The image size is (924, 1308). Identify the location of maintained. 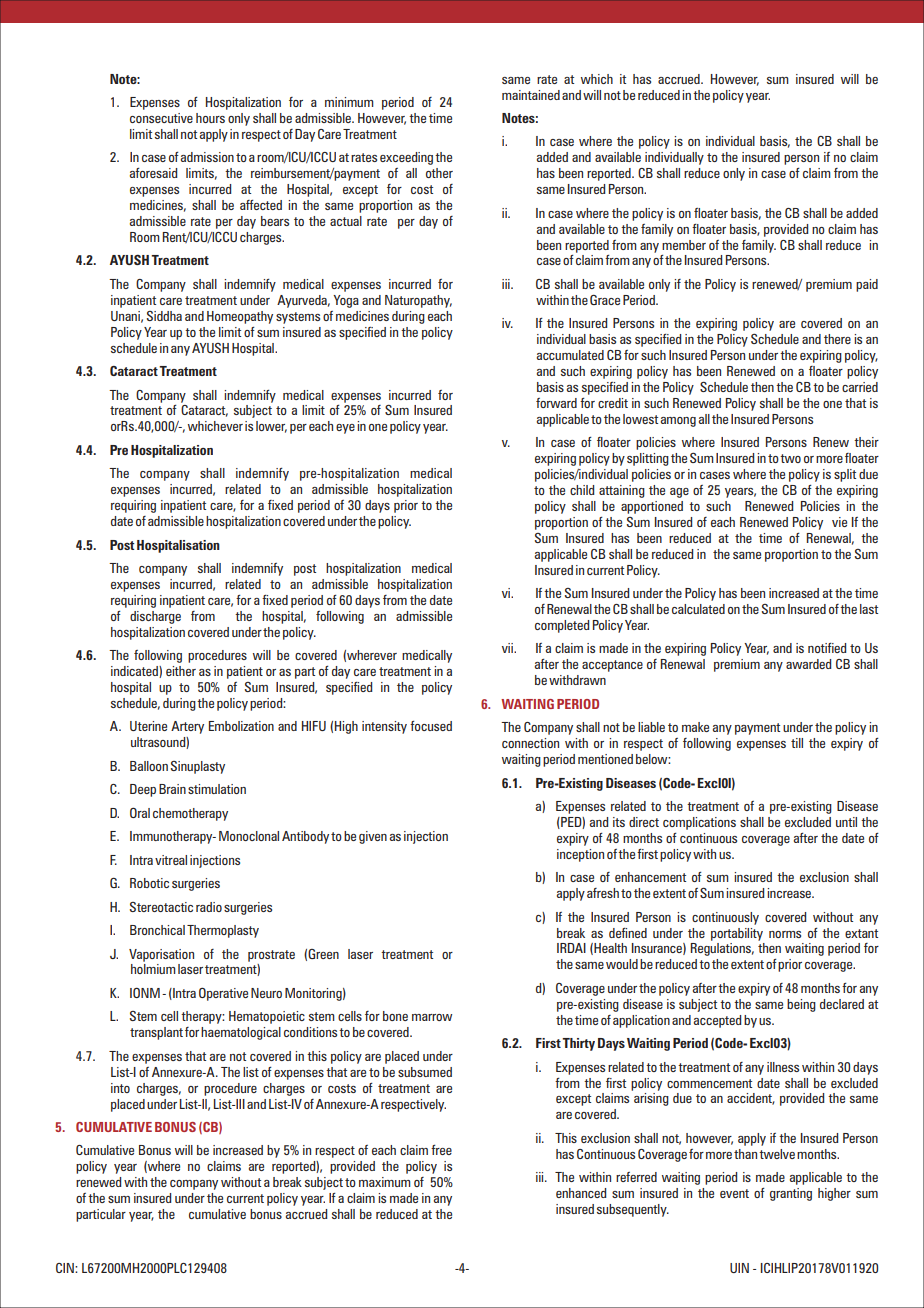
(531, 95).
